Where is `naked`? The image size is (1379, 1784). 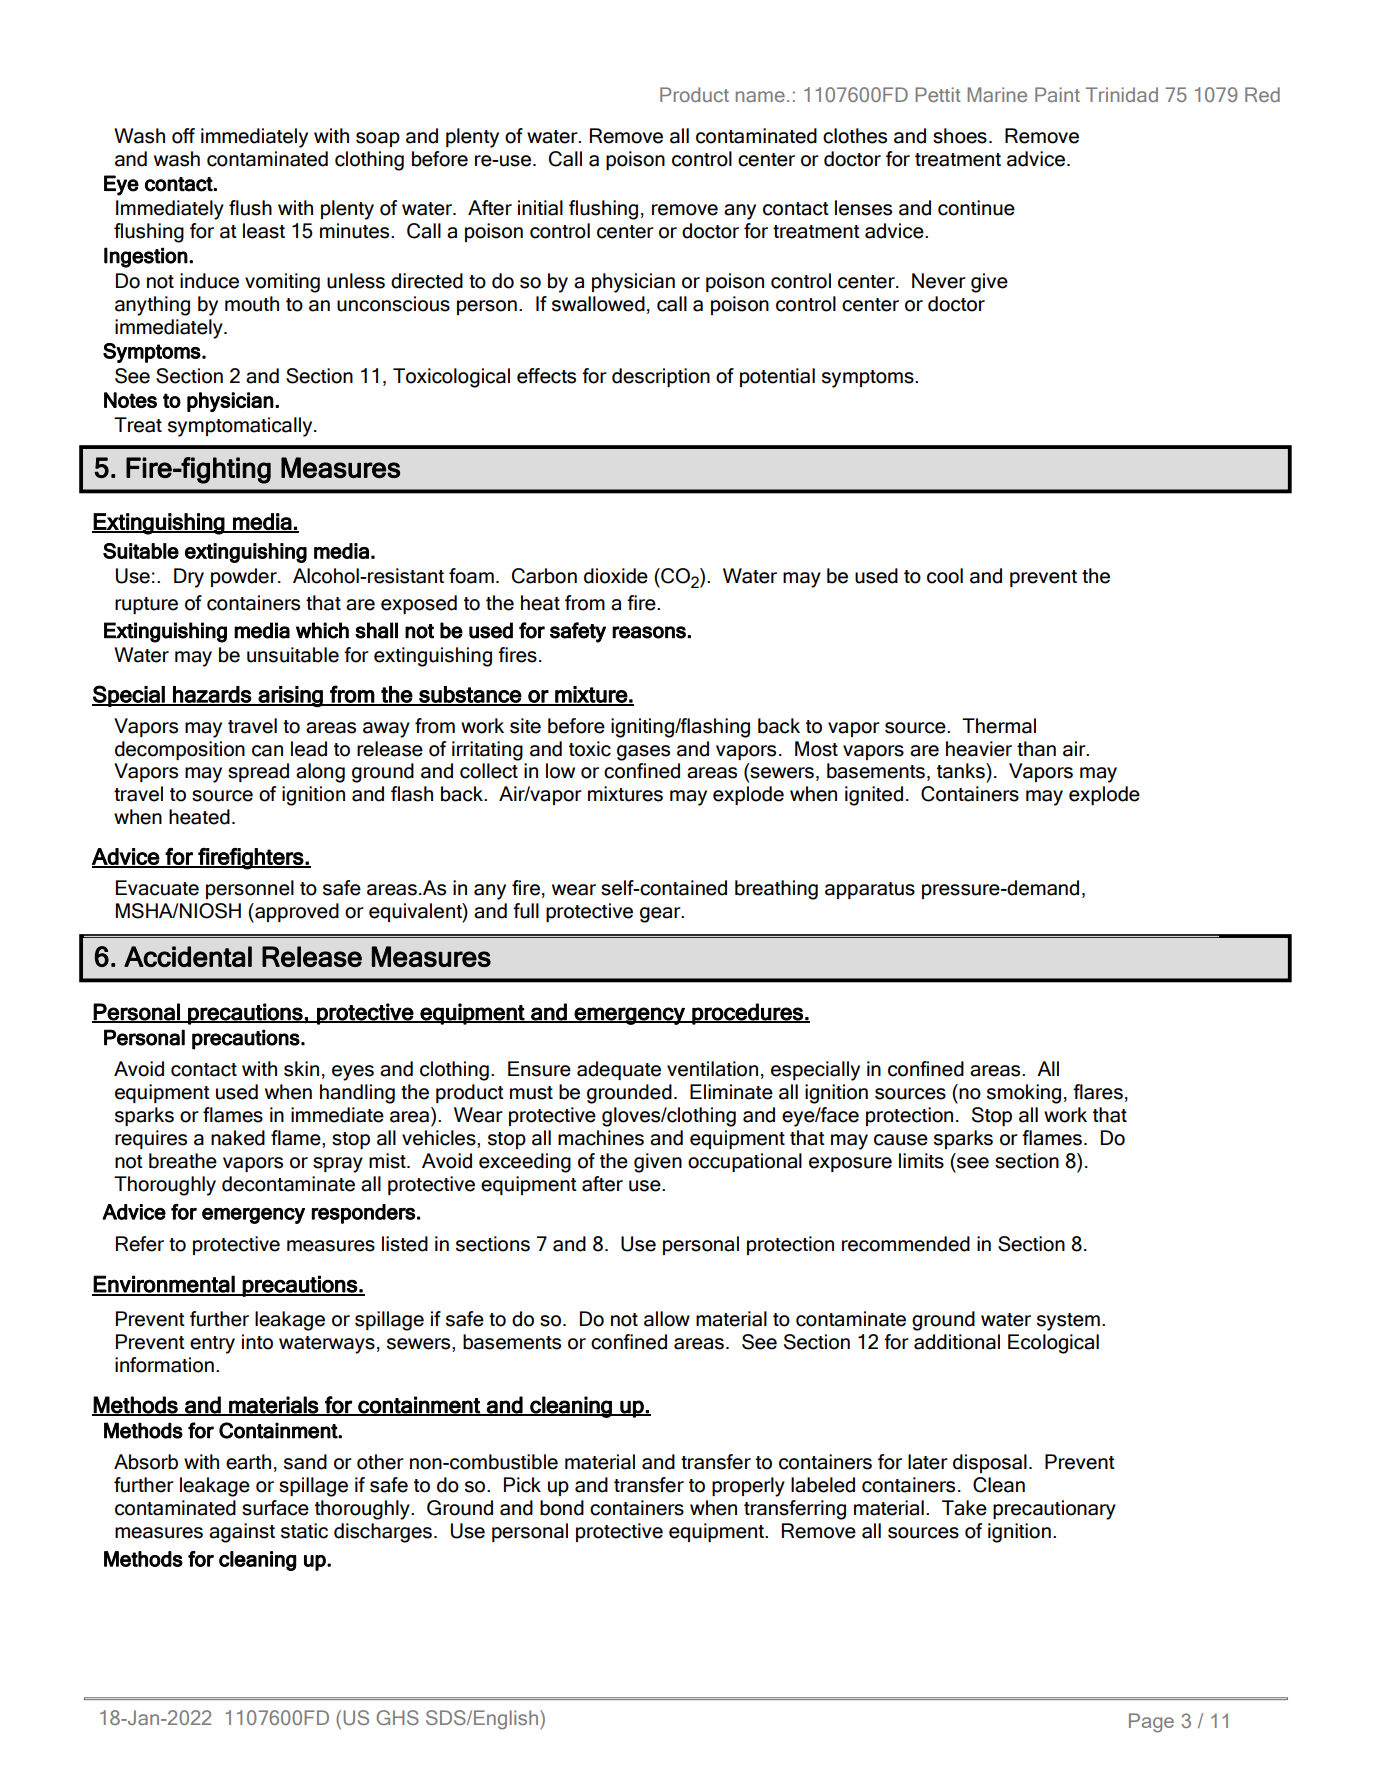
naked is located at coordinates (238, 1138).
